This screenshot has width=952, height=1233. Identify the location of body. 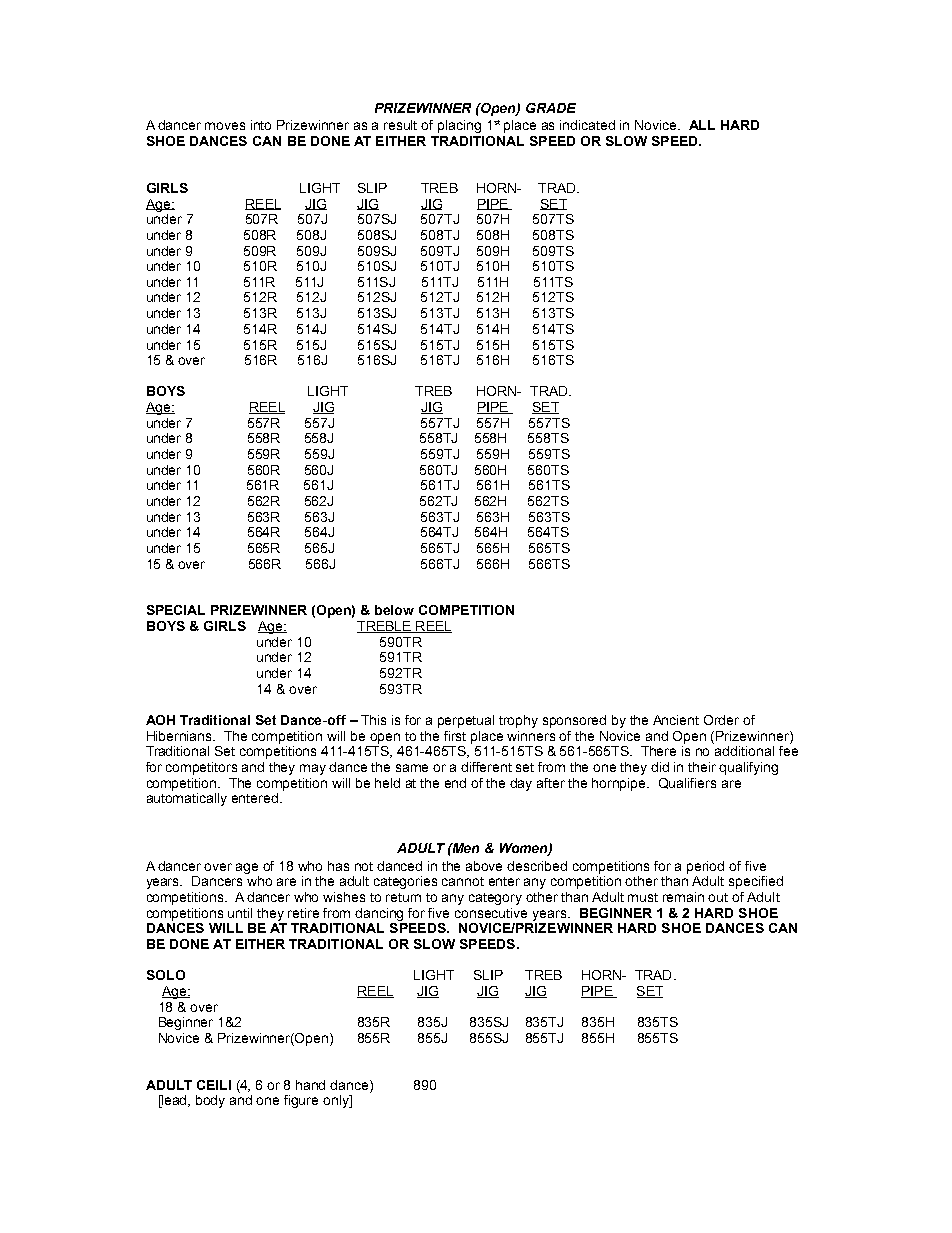
(210, 1101).
